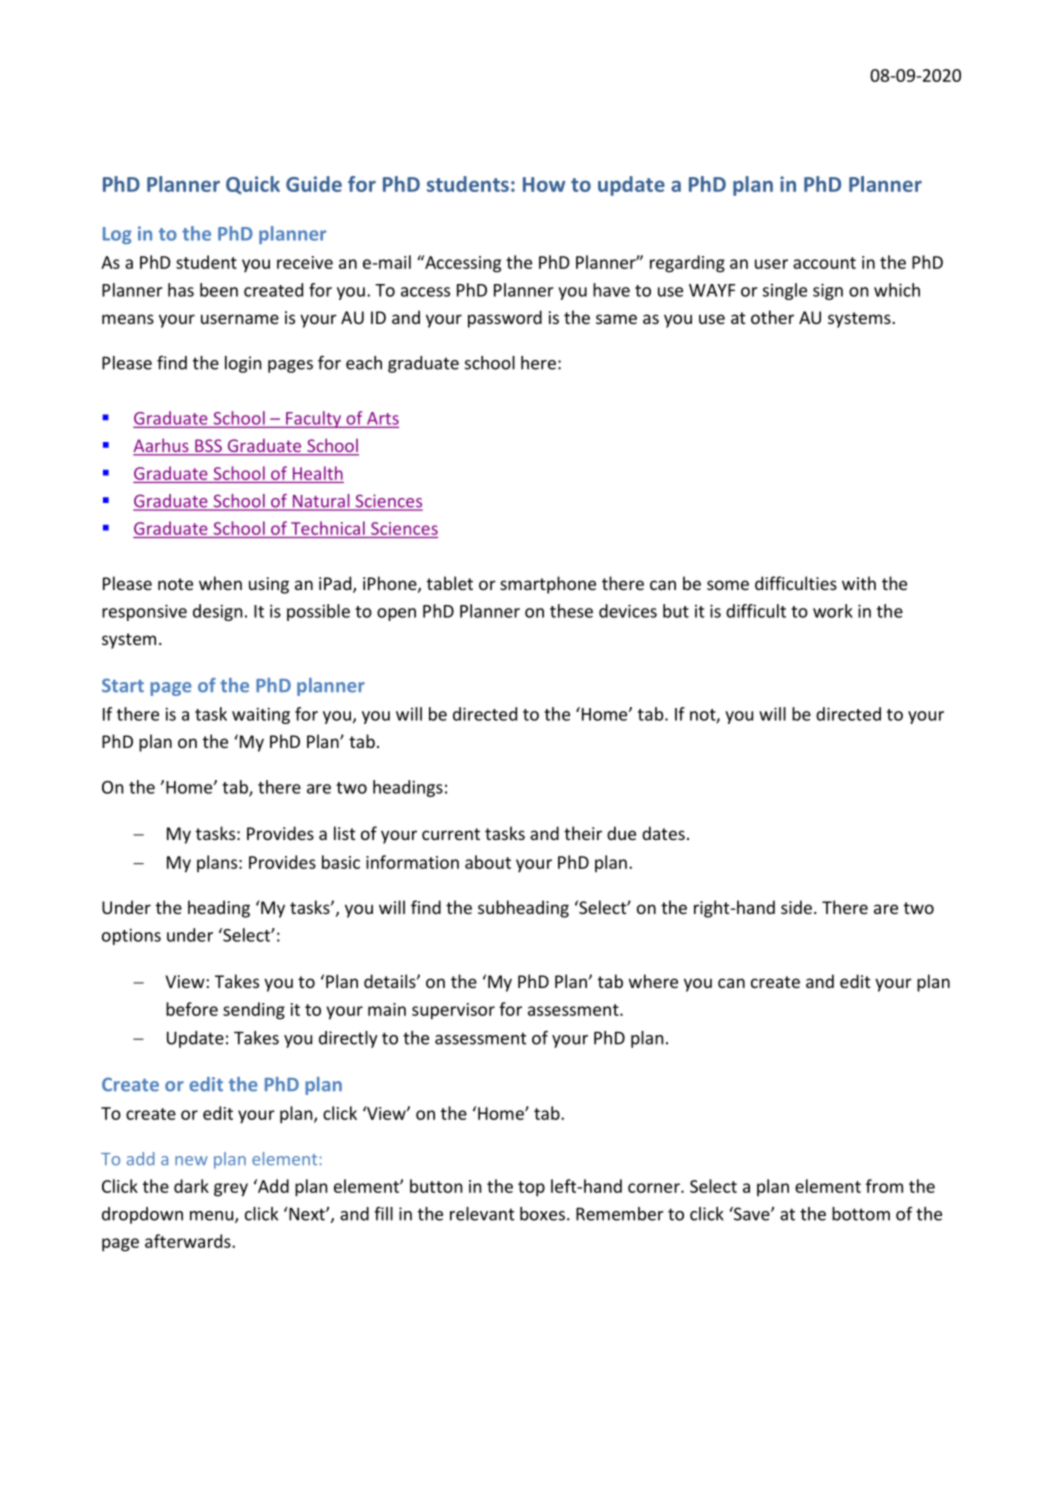  I want to click on How, so click(544, 184).
